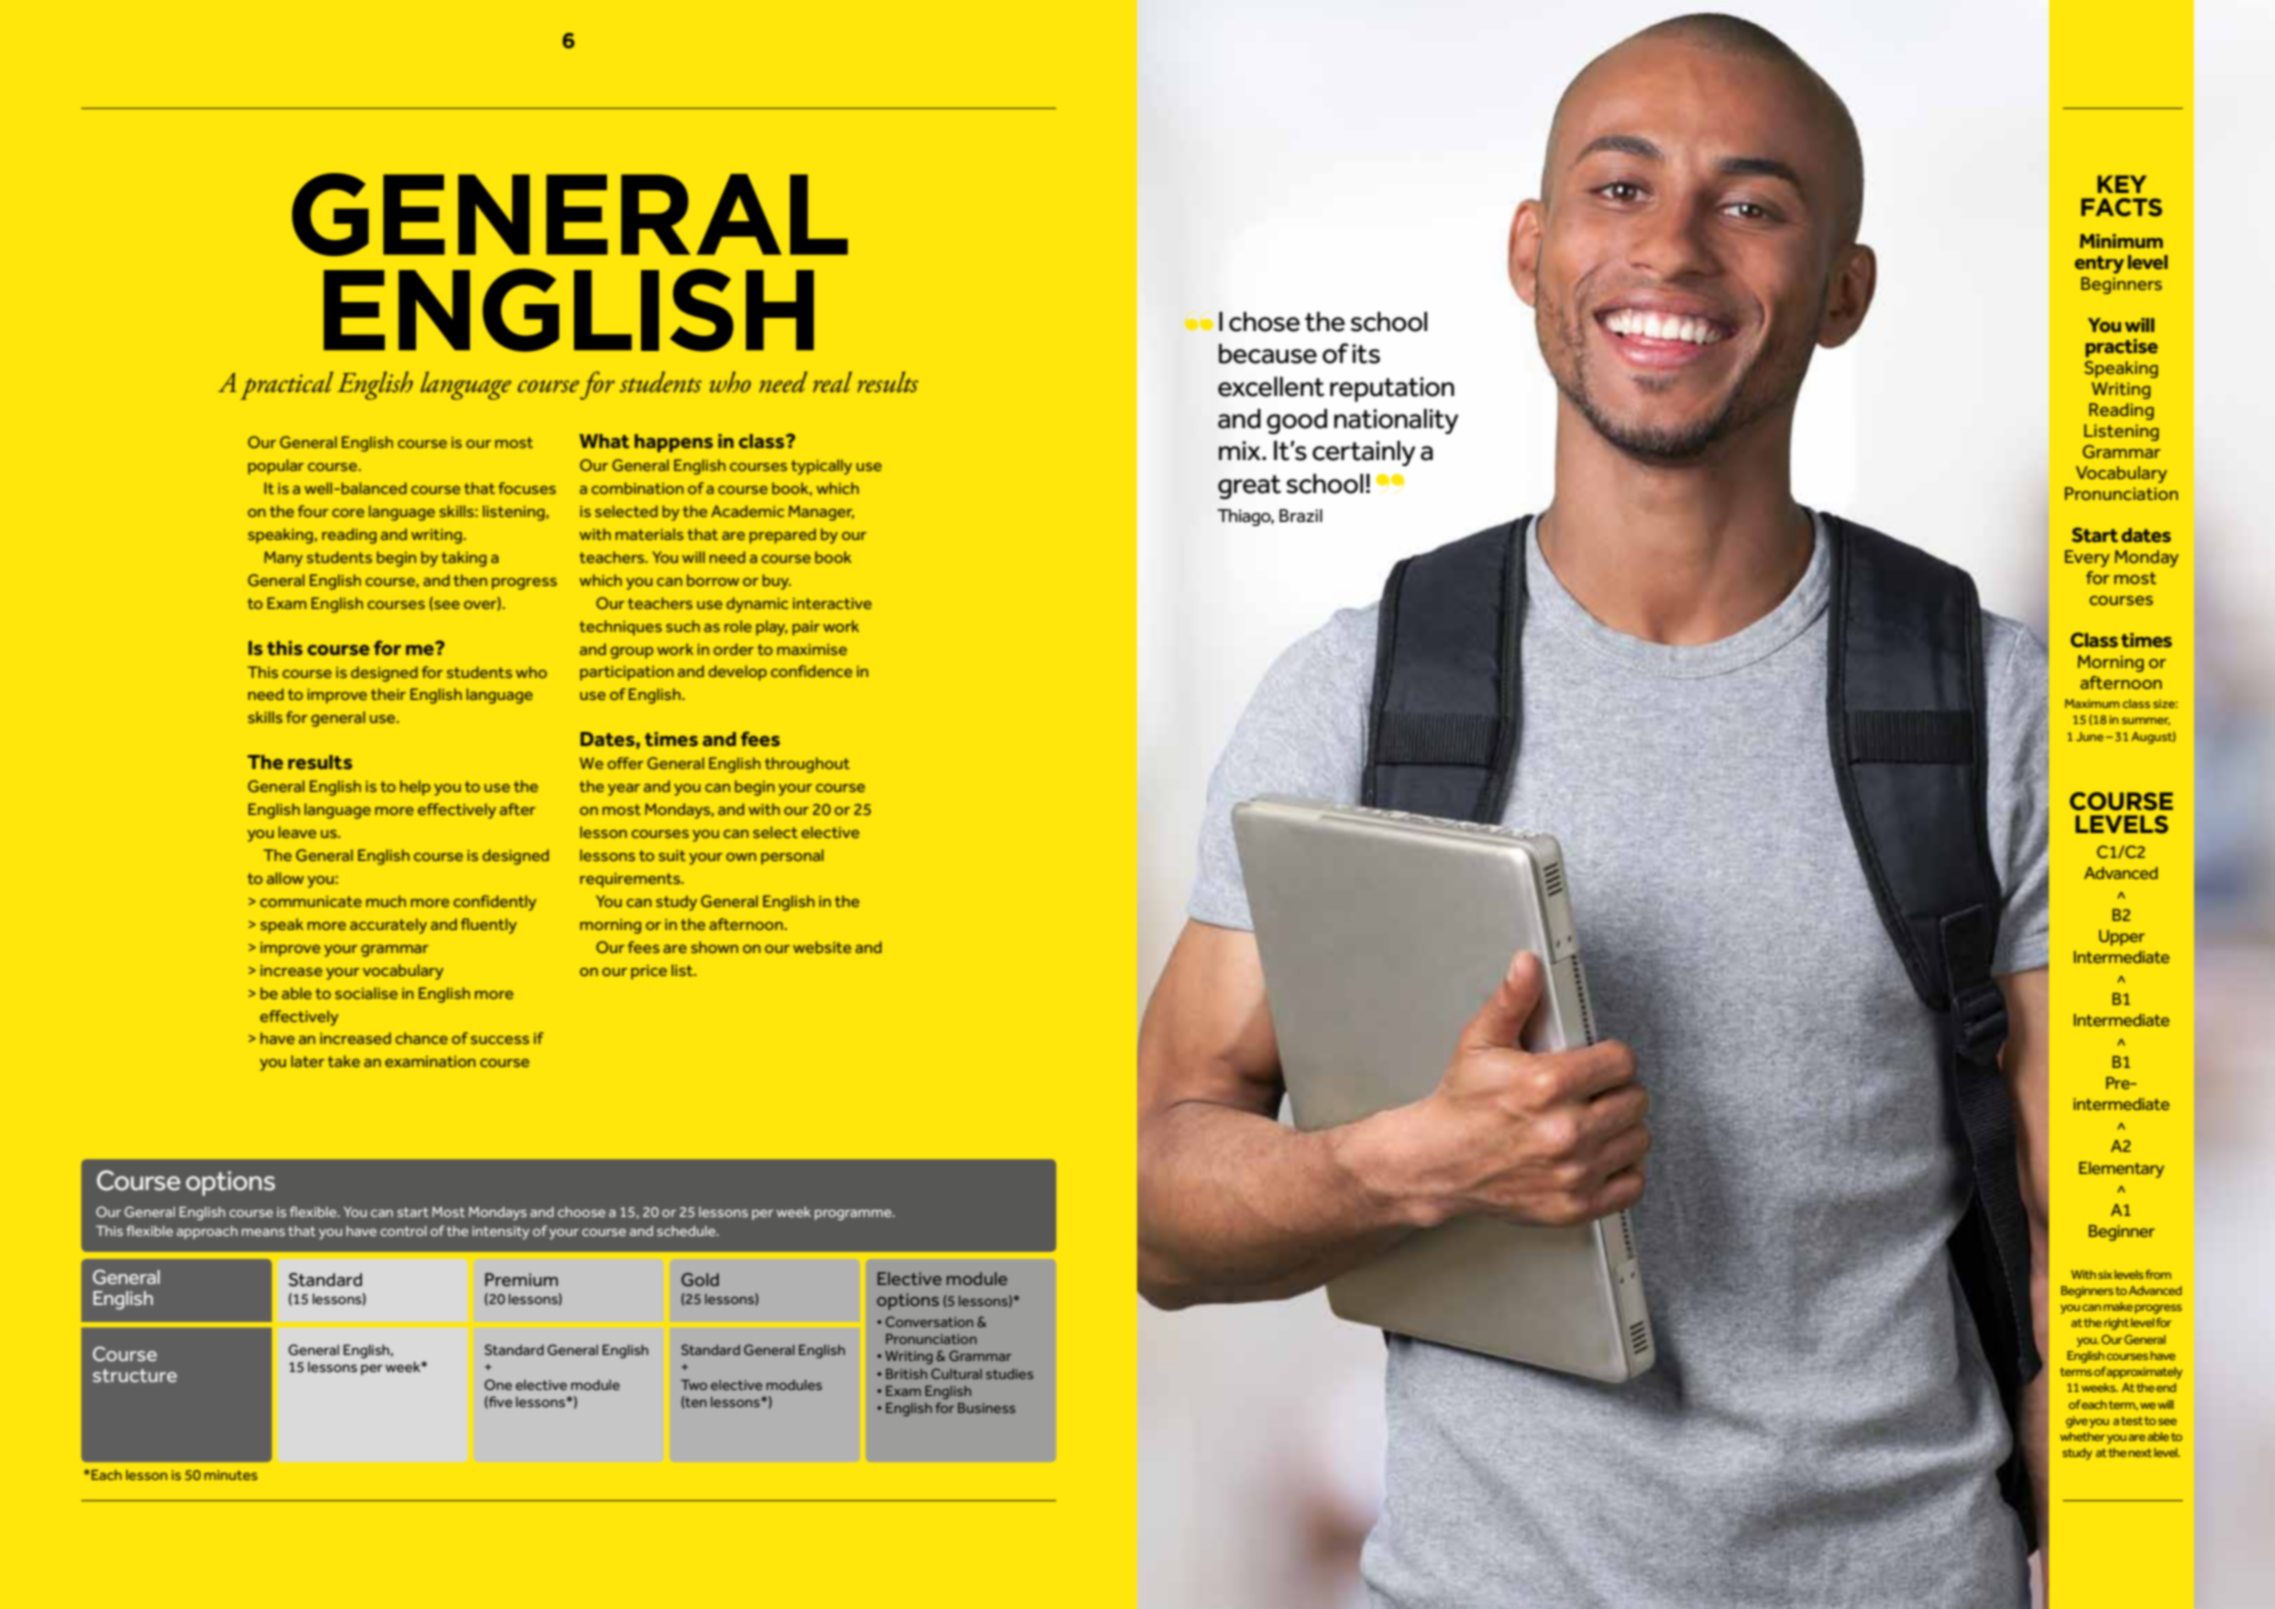 The height and width of the screenshot is (1609, 2275). I want to click on Business, so click(986, 1408).
